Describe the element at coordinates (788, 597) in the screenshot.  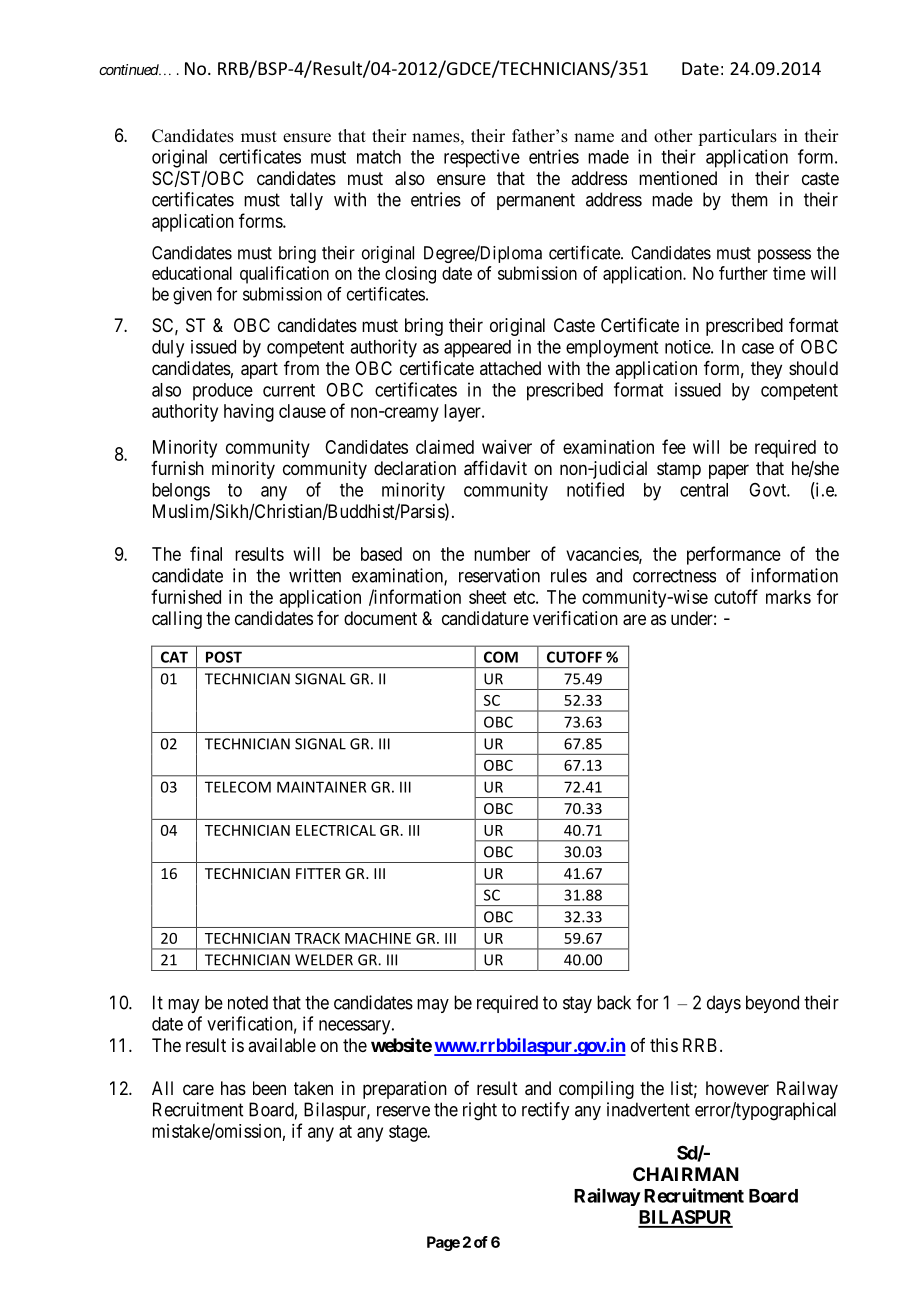
I see `marks` at that location.
